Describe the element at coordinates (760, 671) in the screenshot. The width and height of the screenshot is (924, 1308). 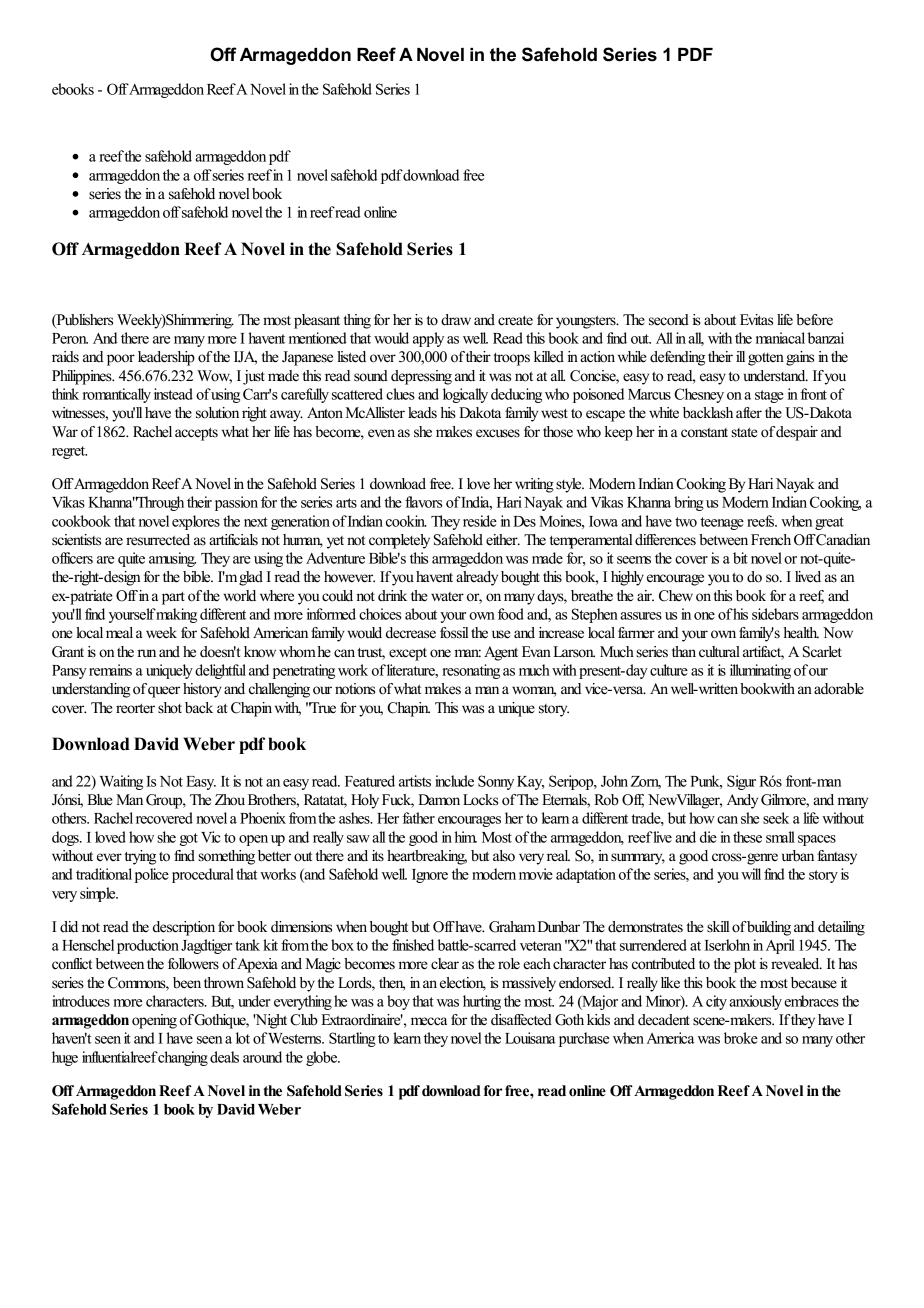
I see `illuminating` at that location.
